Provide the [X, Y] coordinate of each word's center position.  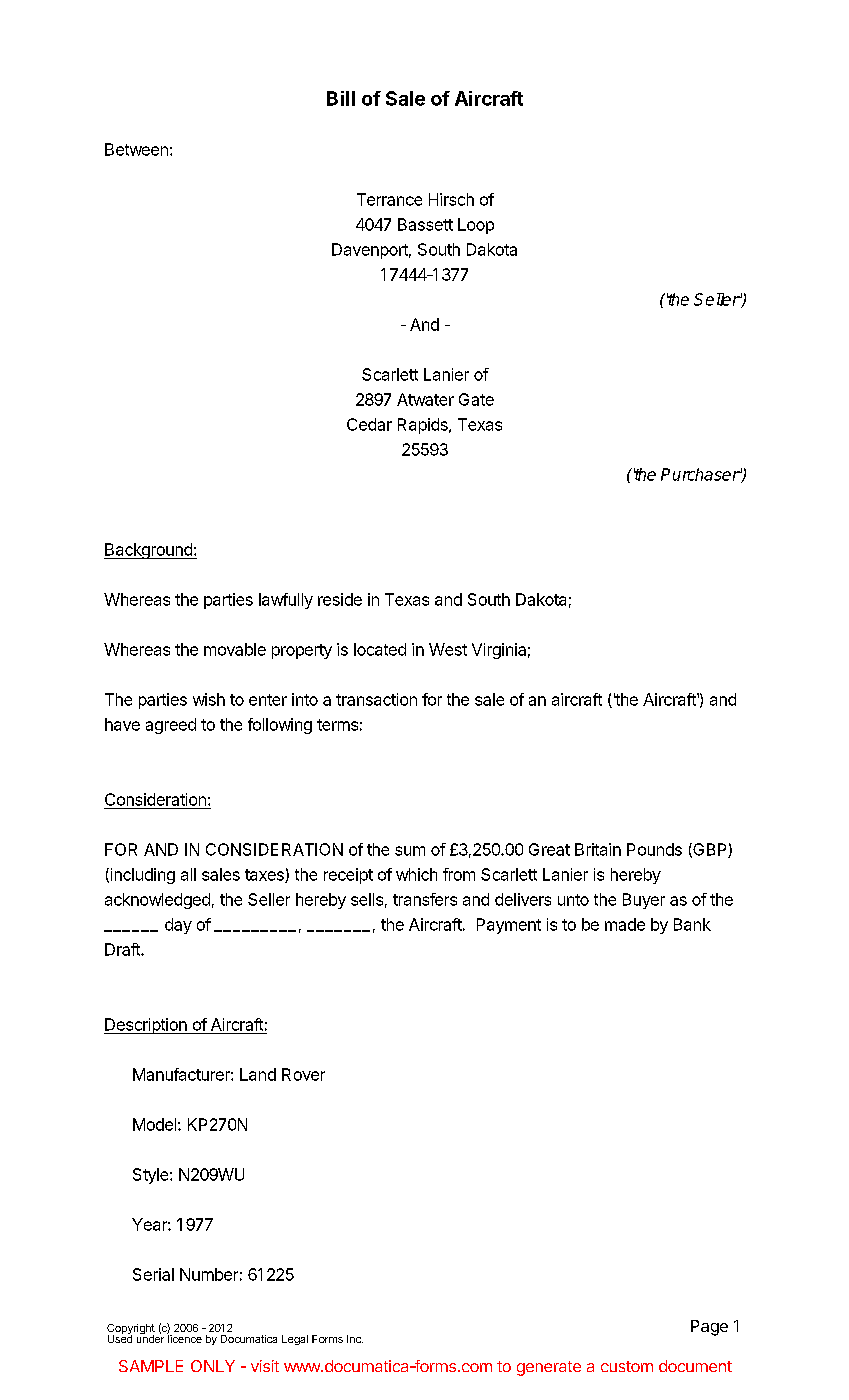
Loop [476, 226]
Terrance [389, 199]
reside [340, 599]
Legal [295, 1340]
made [625, 924]
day [178, 926]
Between [136, 149]
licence [184, 1338]
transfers [425, 899]
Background [149, 551]
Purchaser [701, 474]
